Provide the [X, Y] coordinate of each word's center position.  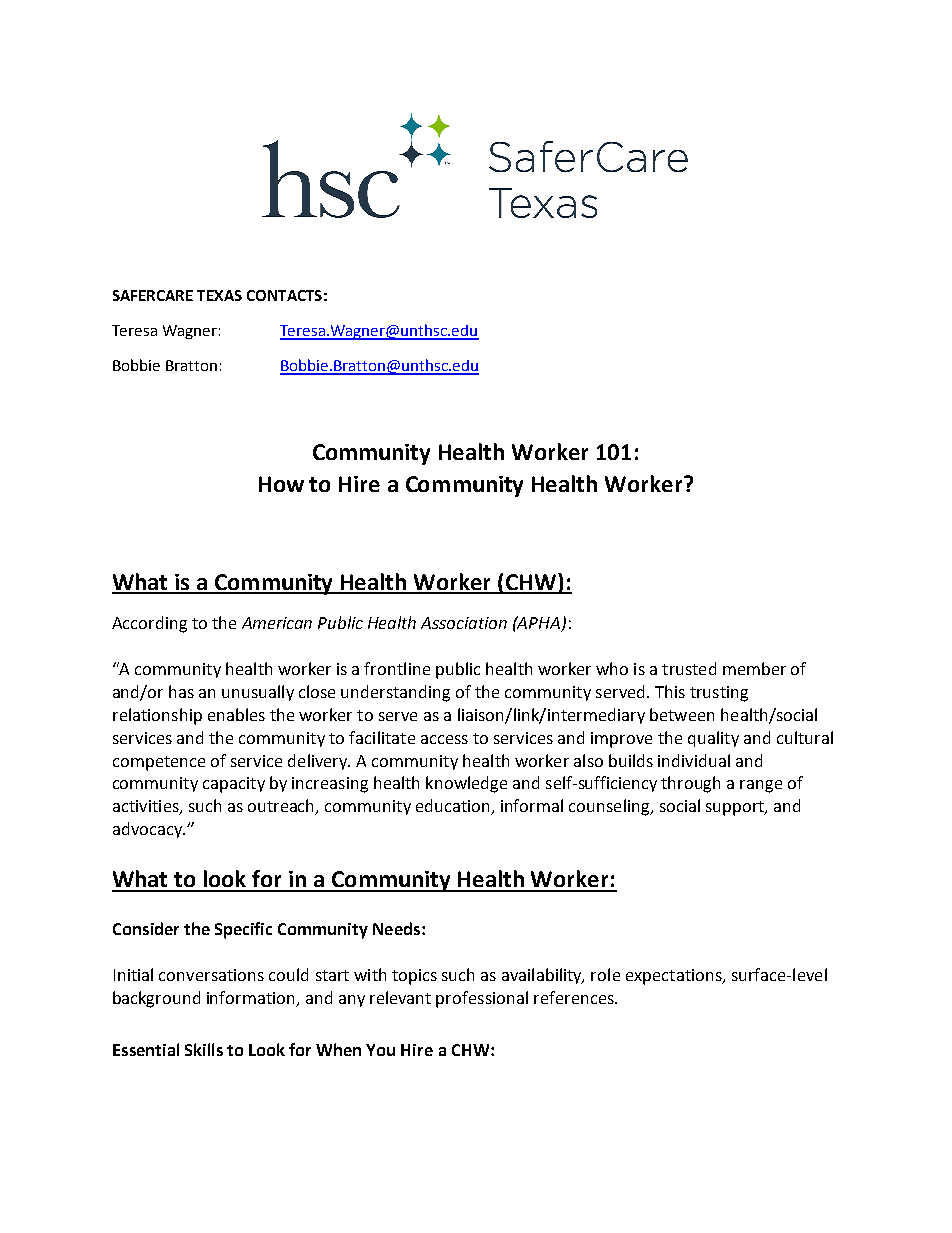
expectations [675, 977]
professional [482, 999]
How [281, 484]
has [181, 691]
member [754, 668]
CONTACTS [284, 295]
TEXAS [219, 295]
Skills [204, 1049]
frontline [397, 668]
